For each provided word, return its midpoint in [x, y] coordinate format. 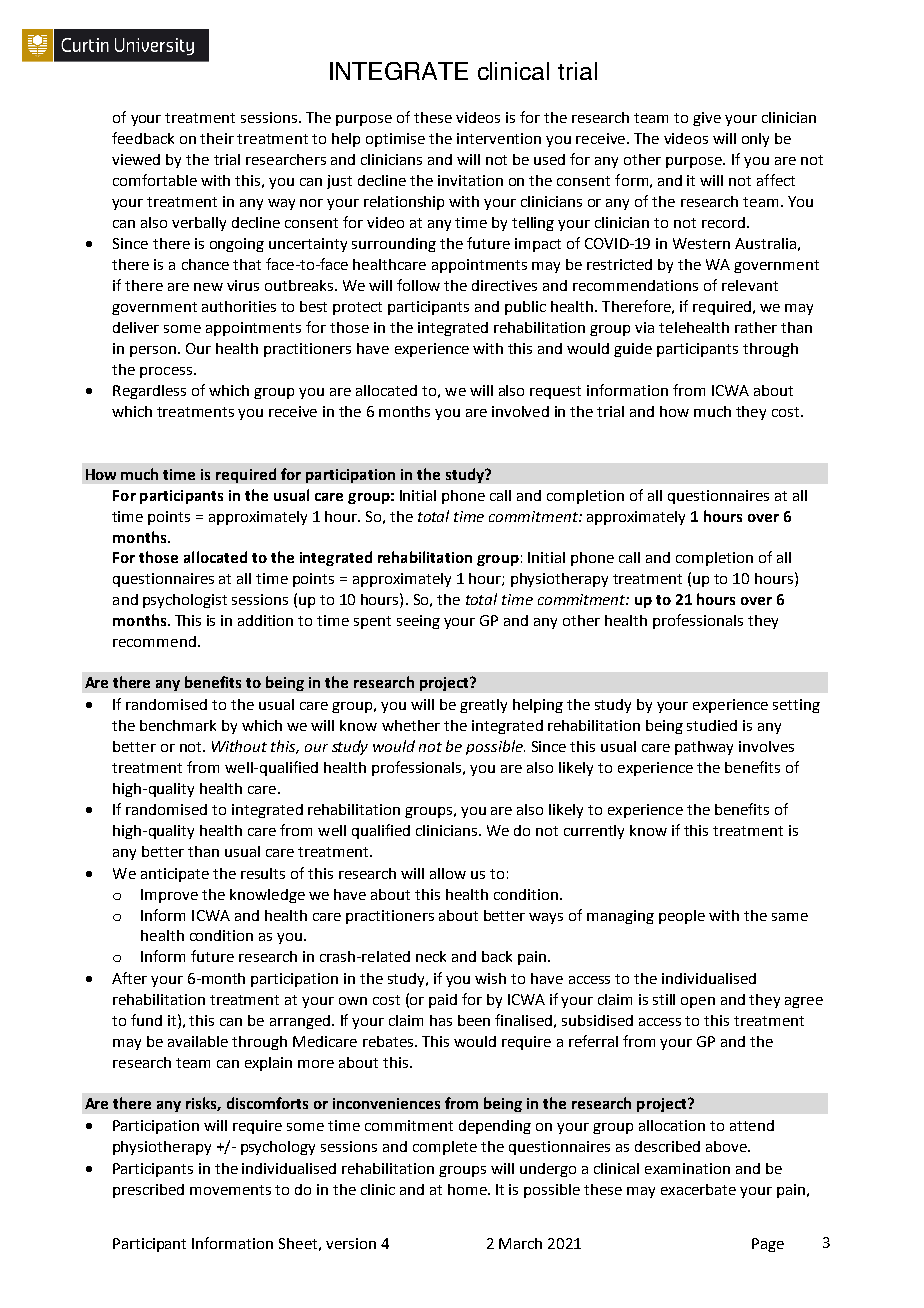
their [217, 138]
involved [520, 411]
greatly [483, 706]
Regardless [149, 392]
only [755, 140]
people [682, 917]
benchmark [178, 725]
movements [230, 1190]
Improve [169, 896]
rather [756, 327]
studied [712, 725]
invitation [470, 180]
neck [431, 956]
